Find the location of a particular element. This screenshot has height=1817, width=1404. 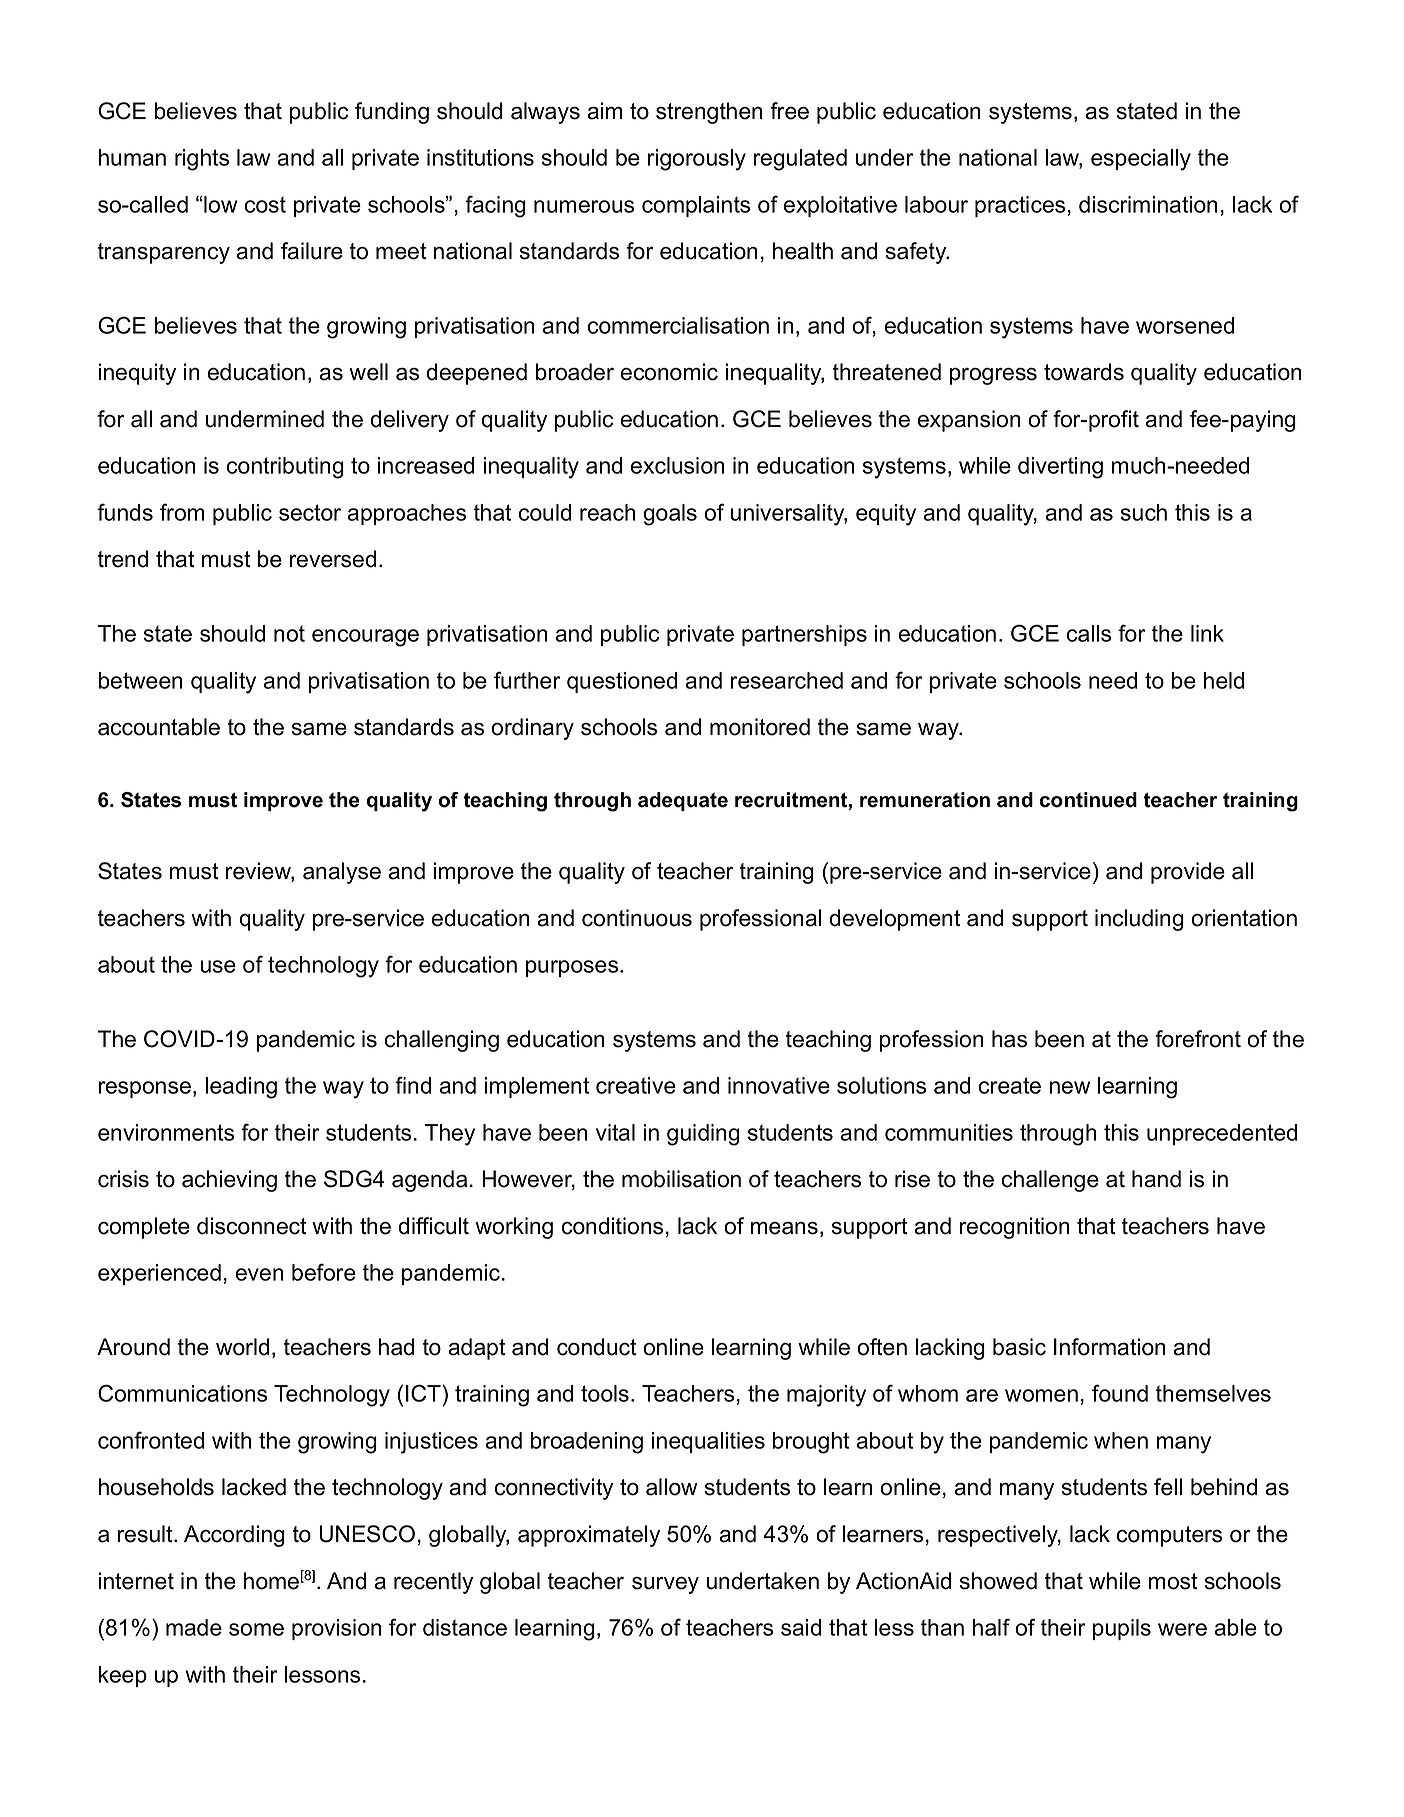

continuous is located at coordinates (637, 918).
